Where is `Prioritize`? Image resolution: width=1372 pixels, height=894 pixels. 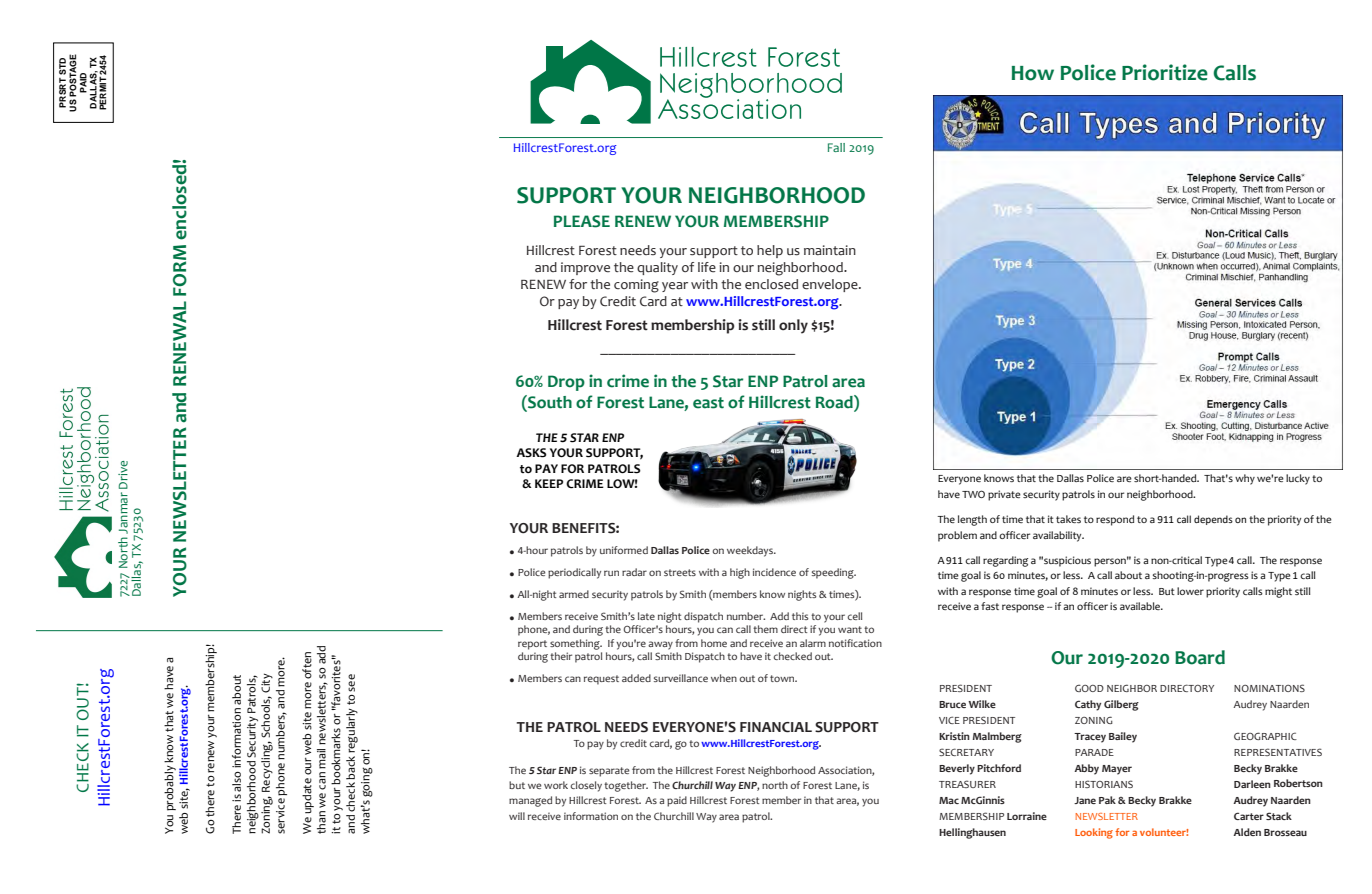 Prioritize is located at coordinates (1165, 72).
